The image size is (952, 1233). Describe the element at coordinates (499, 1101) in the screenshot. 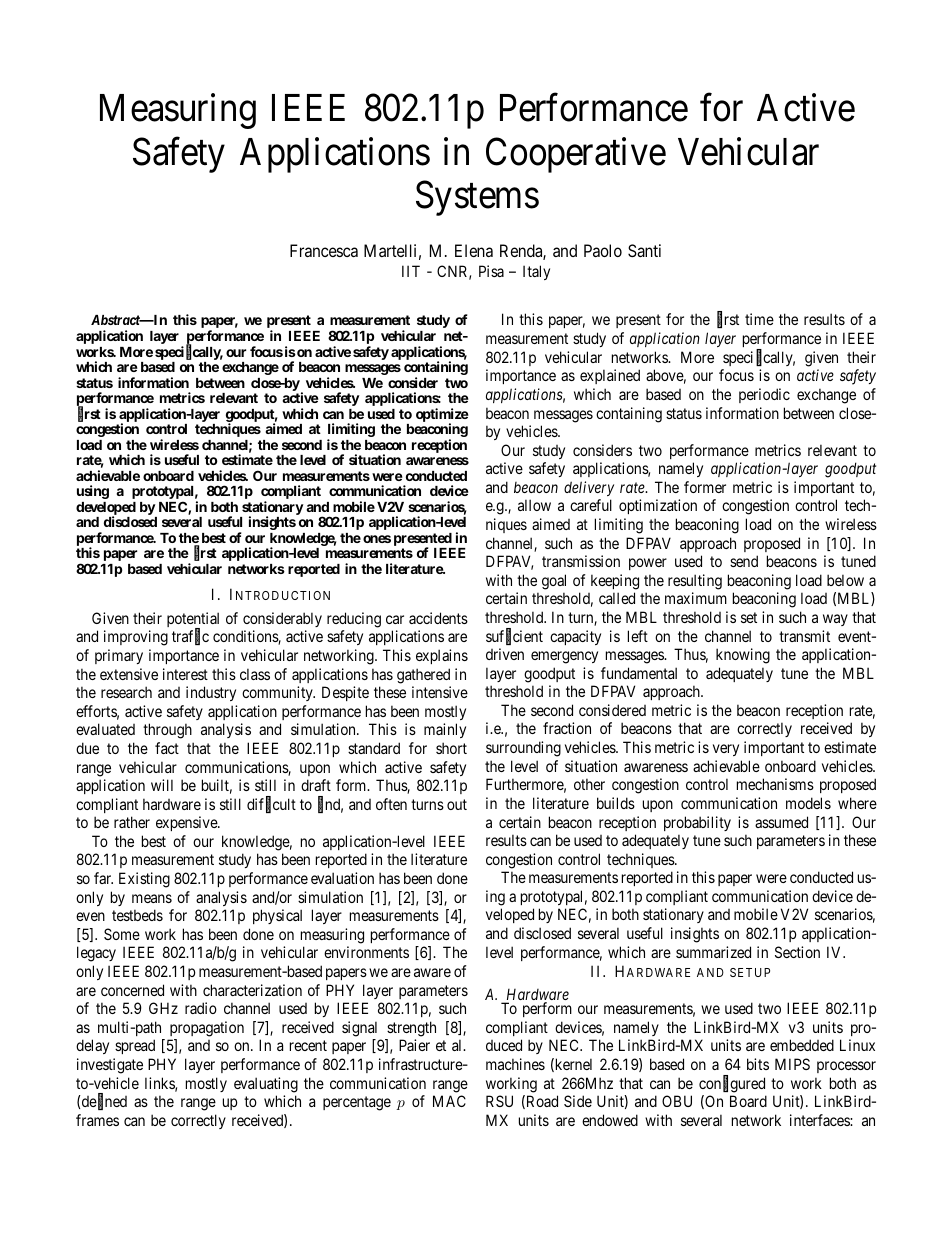

I see `RSU` at that location.
